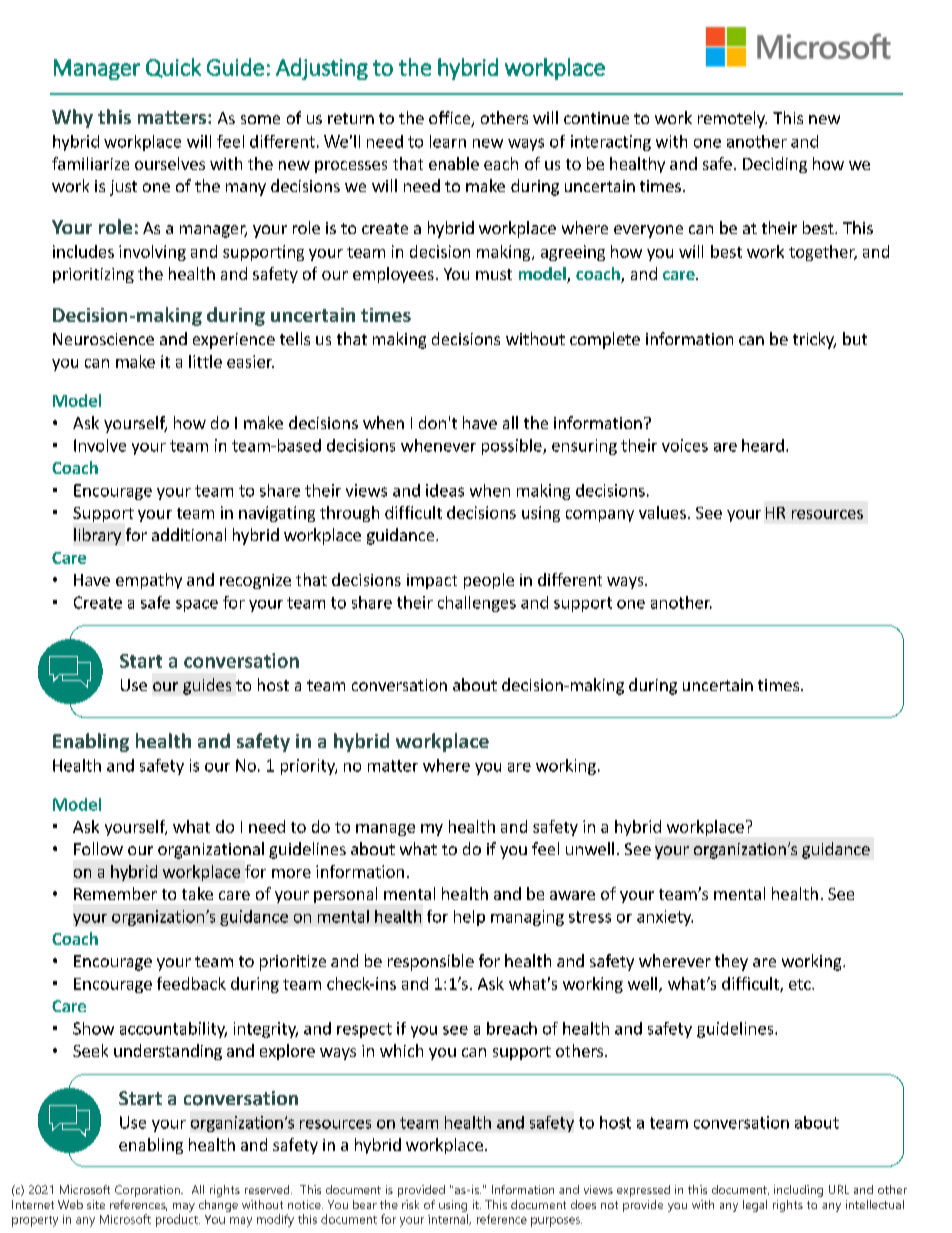 Image resolution: width=952 pixels, height=1233 pixels. Describe the element at coordinates (173, 68) in the screenshot. I see `Quick` at that location.
